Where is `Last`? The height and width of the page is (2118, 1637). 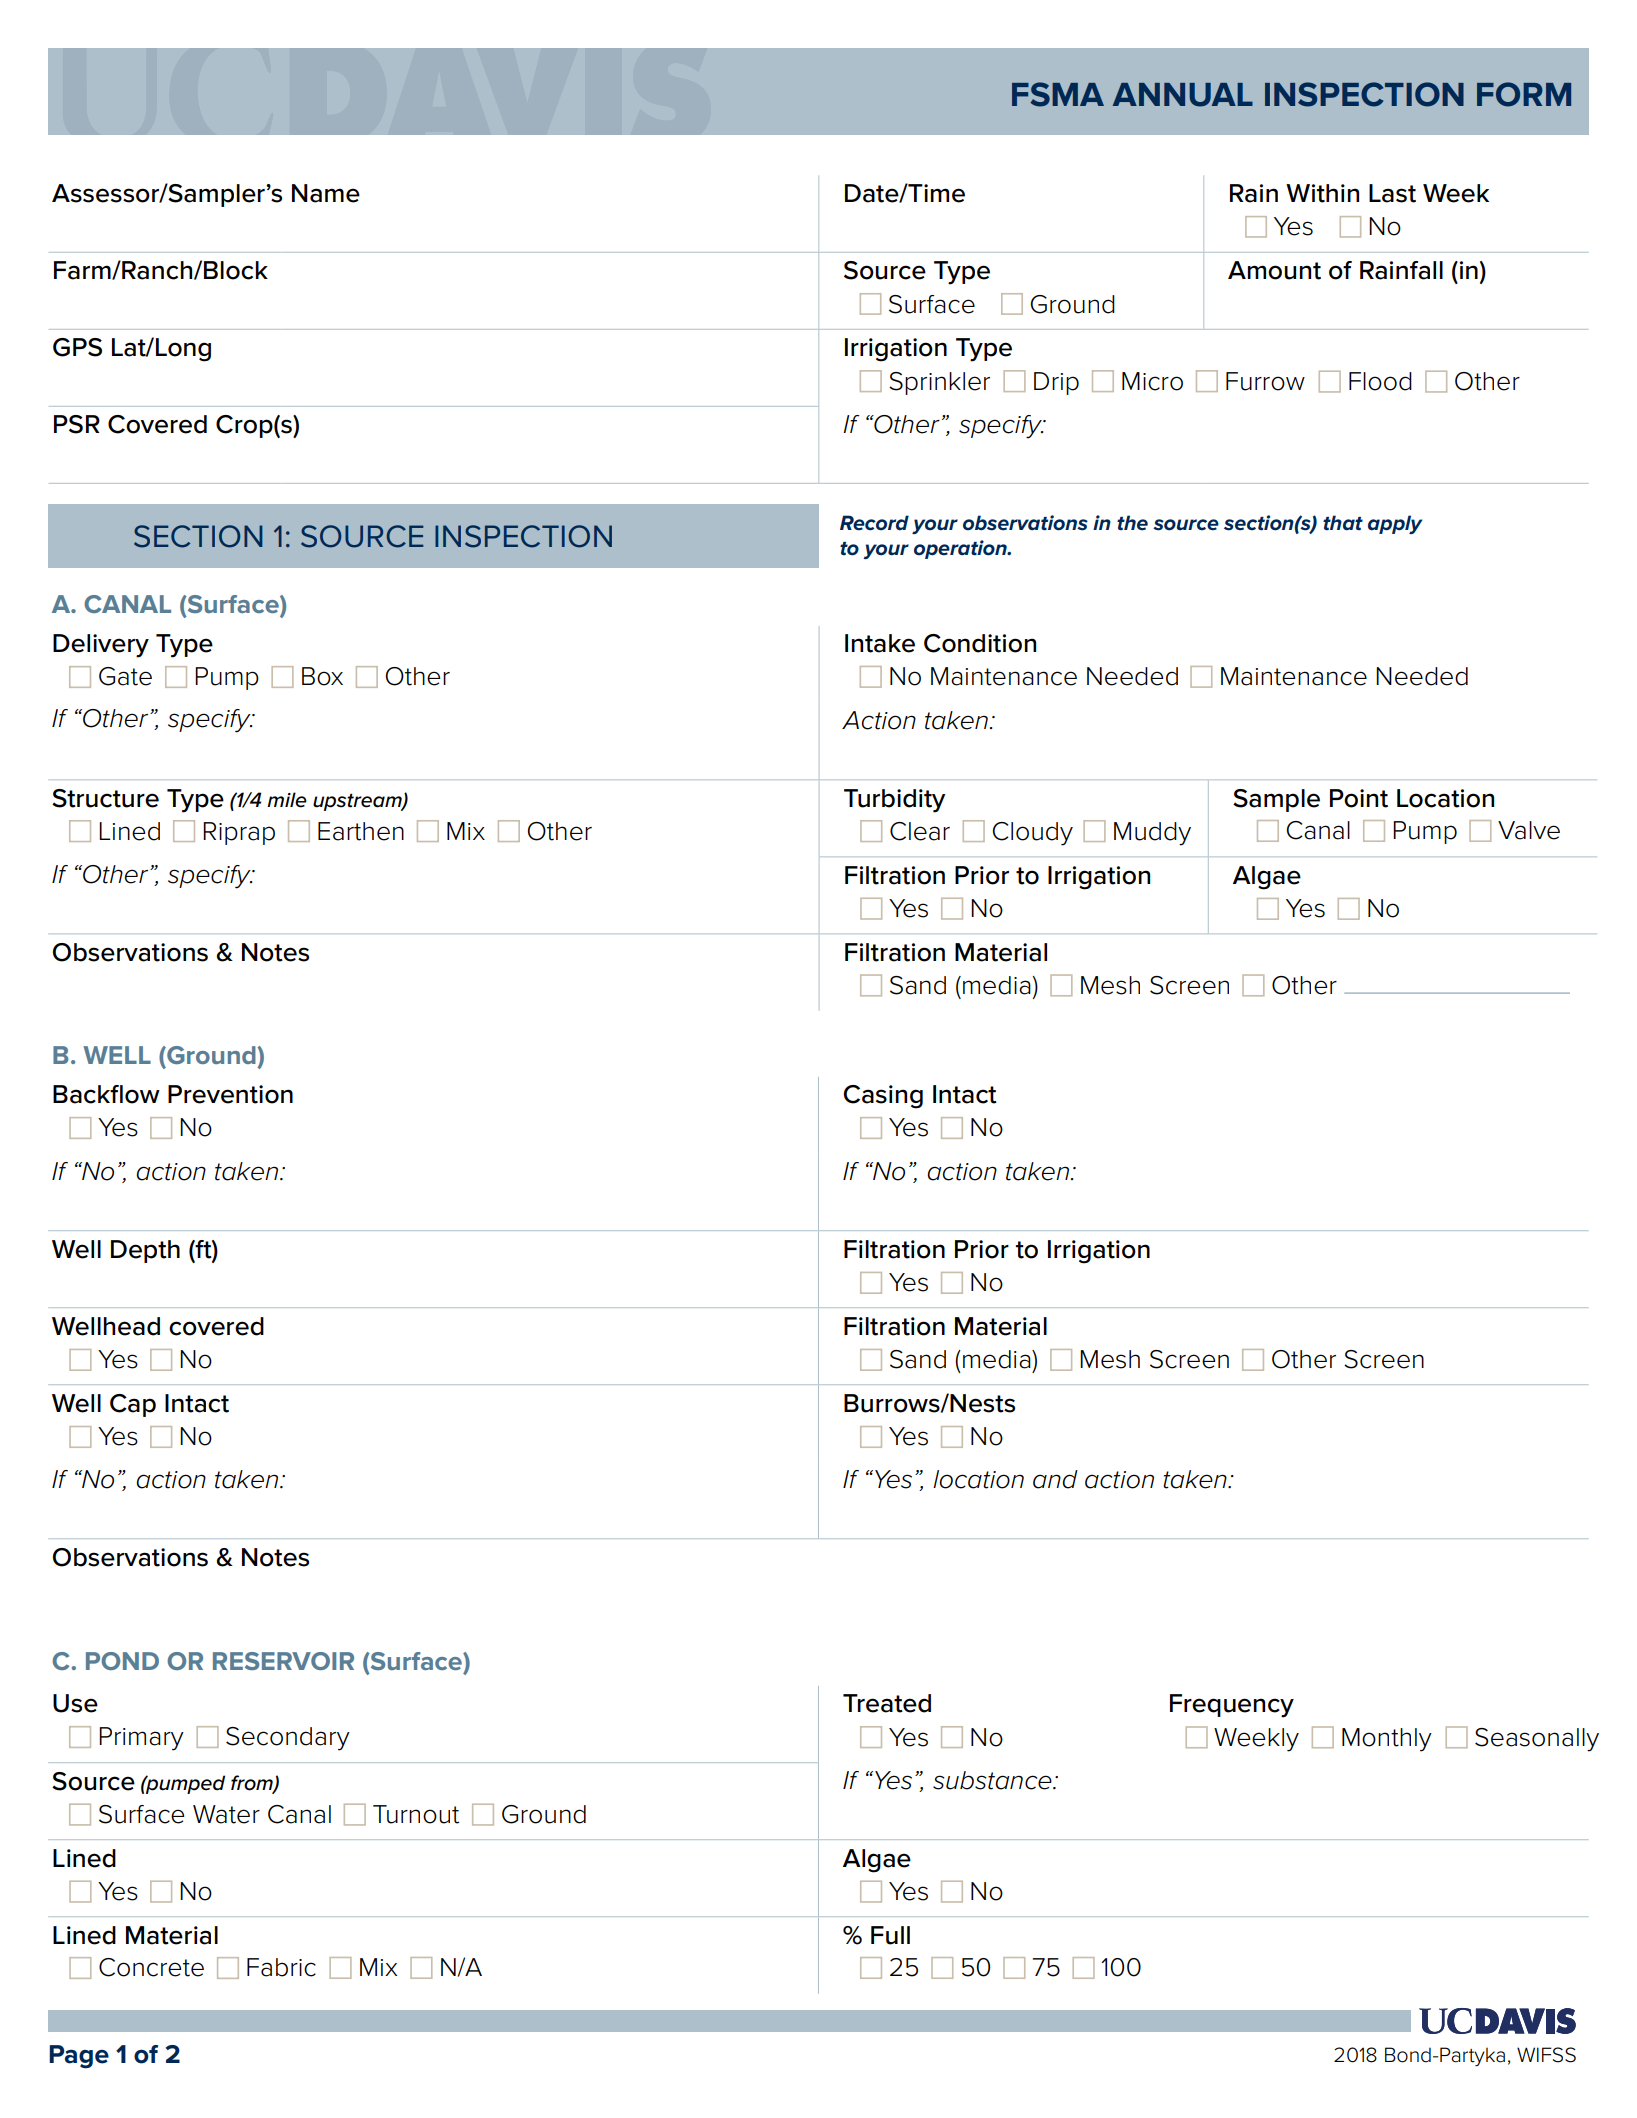 Last is located at coordinates (1392, 193).
